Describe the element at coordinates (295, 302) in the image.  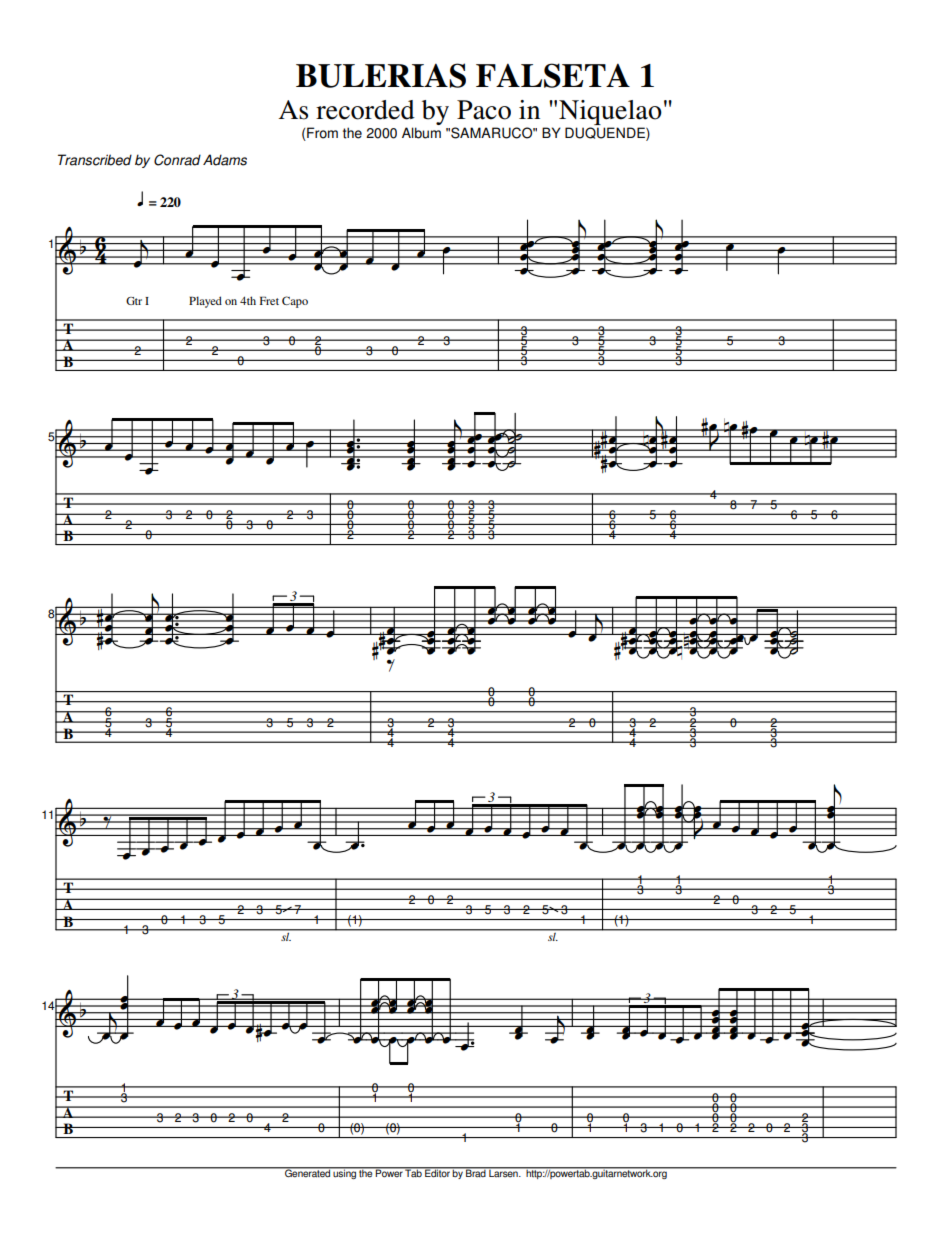
I see `Capo` at that location.
